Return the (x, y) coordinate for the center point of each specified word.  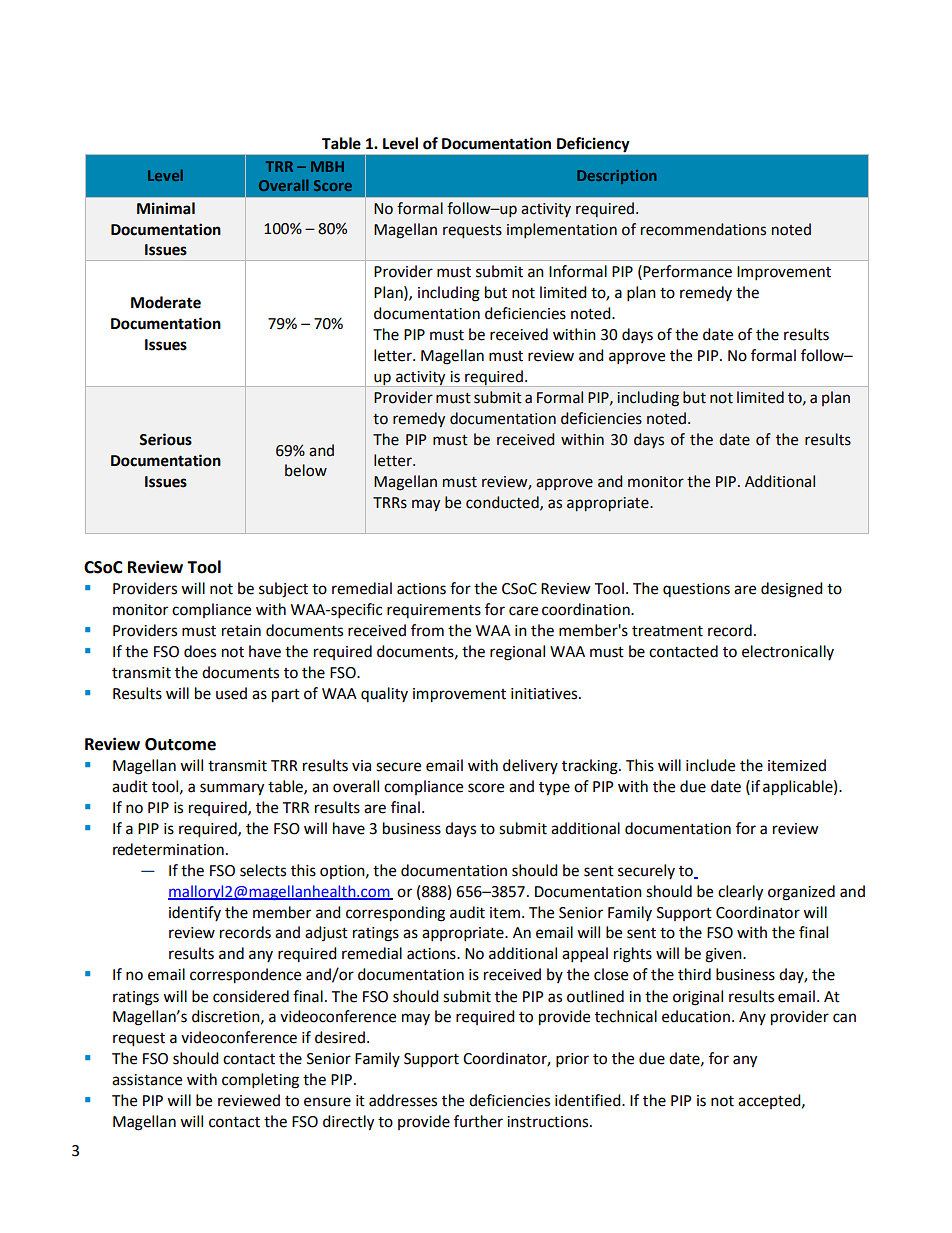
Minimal (166, 208)
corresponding (395, 914)
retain (241, 631)
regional (517, 653)
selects (263, 870)
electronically (788, 652)
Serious (165, 439)
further (478, 1121)
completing (260, 1081)
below (306, 470)
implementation (562, 230)
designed (792, 590)
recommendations (703, 229)
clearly (740, 893)
